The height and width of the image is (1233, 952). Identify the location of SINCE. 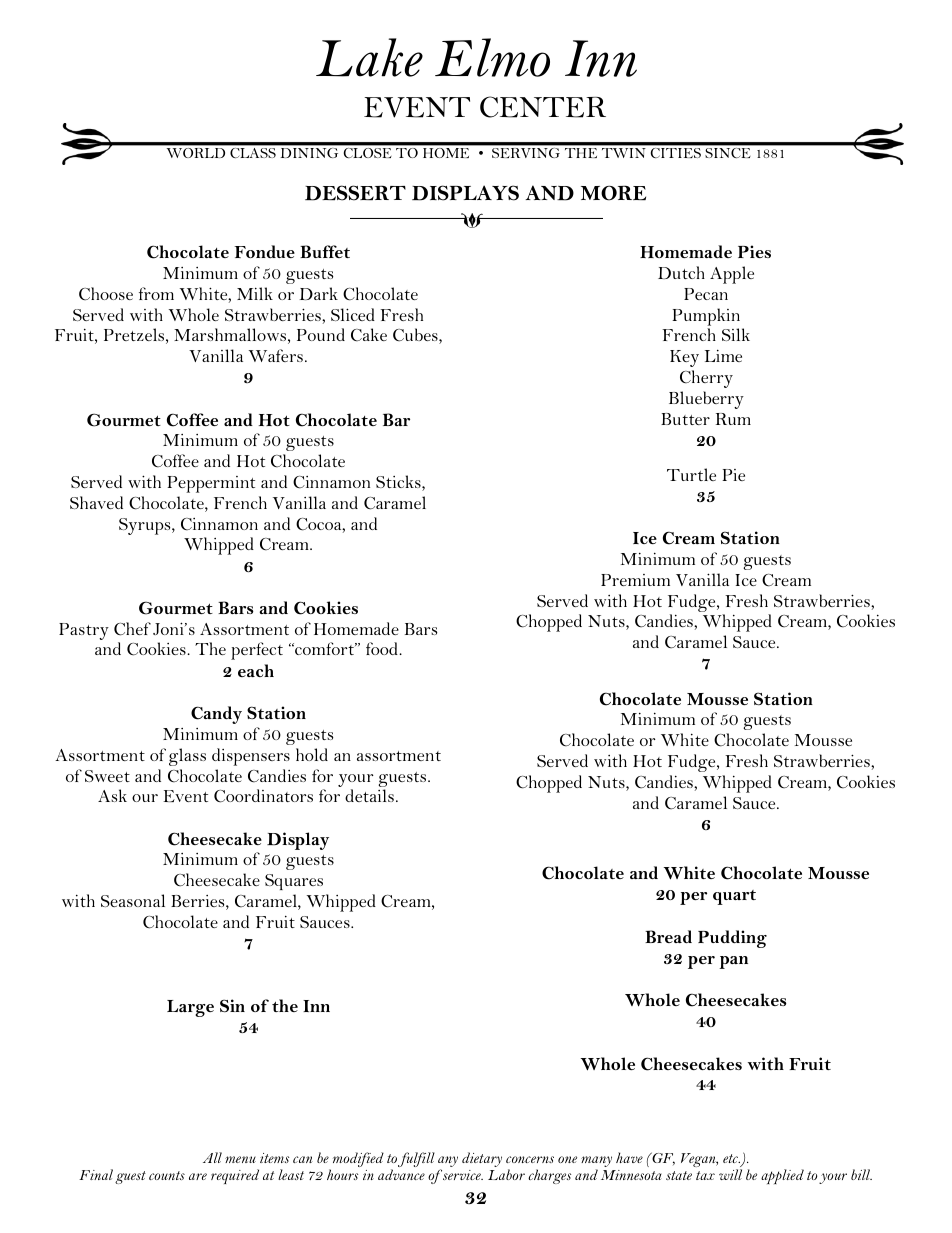
(728, 153).
